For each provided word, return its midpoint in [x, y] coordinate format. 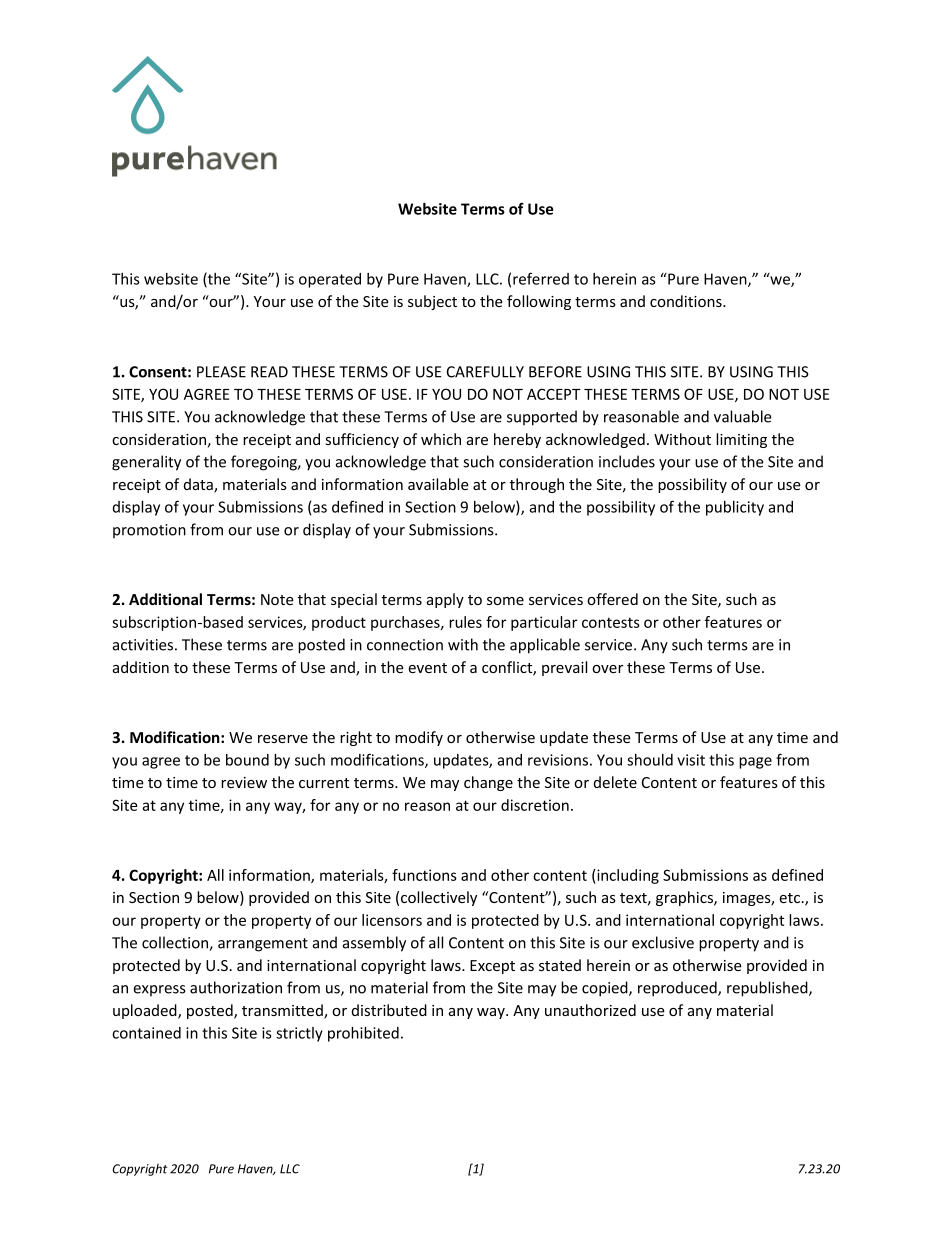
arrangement [263, 945]
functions [424, 875]
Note [277, 599]
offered [612, 599]
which [441, 439]
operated [330, 280]
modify [419, 738]
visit [691, 760]
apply [445, 600]
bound [247, 760]
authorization [236, 987]
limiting [741, 440]
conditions [687, 301]
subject [432, 302]
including [627, 876]
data [199, 485]
